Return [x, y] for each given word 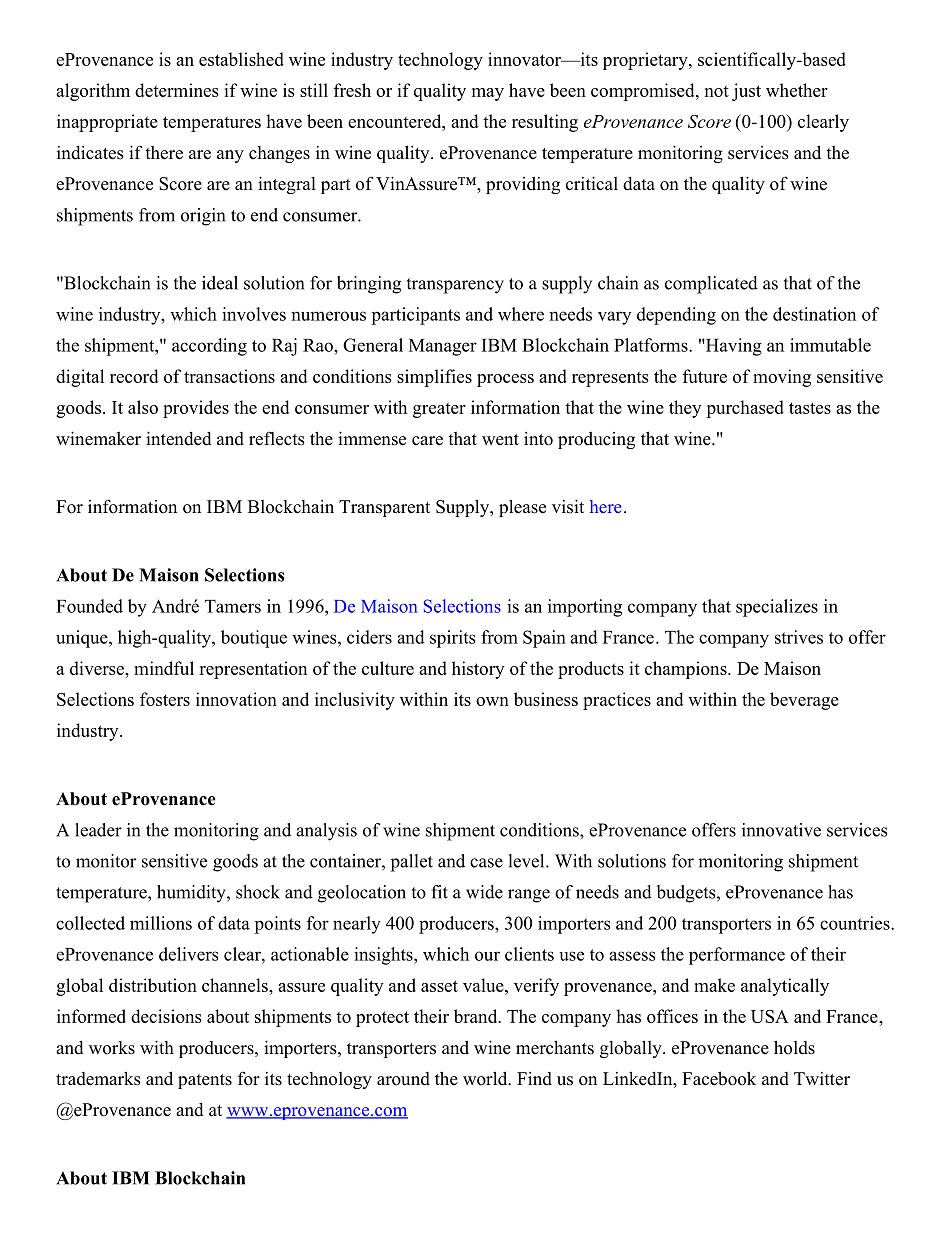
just [746, 92]
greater [439, 410]
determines [177, 90]
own [492, 701]
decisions [166, 1016]
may [488, 94]
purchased [745, 409]
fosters [165, 699]
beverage [804, 701]
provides [196, 409]
